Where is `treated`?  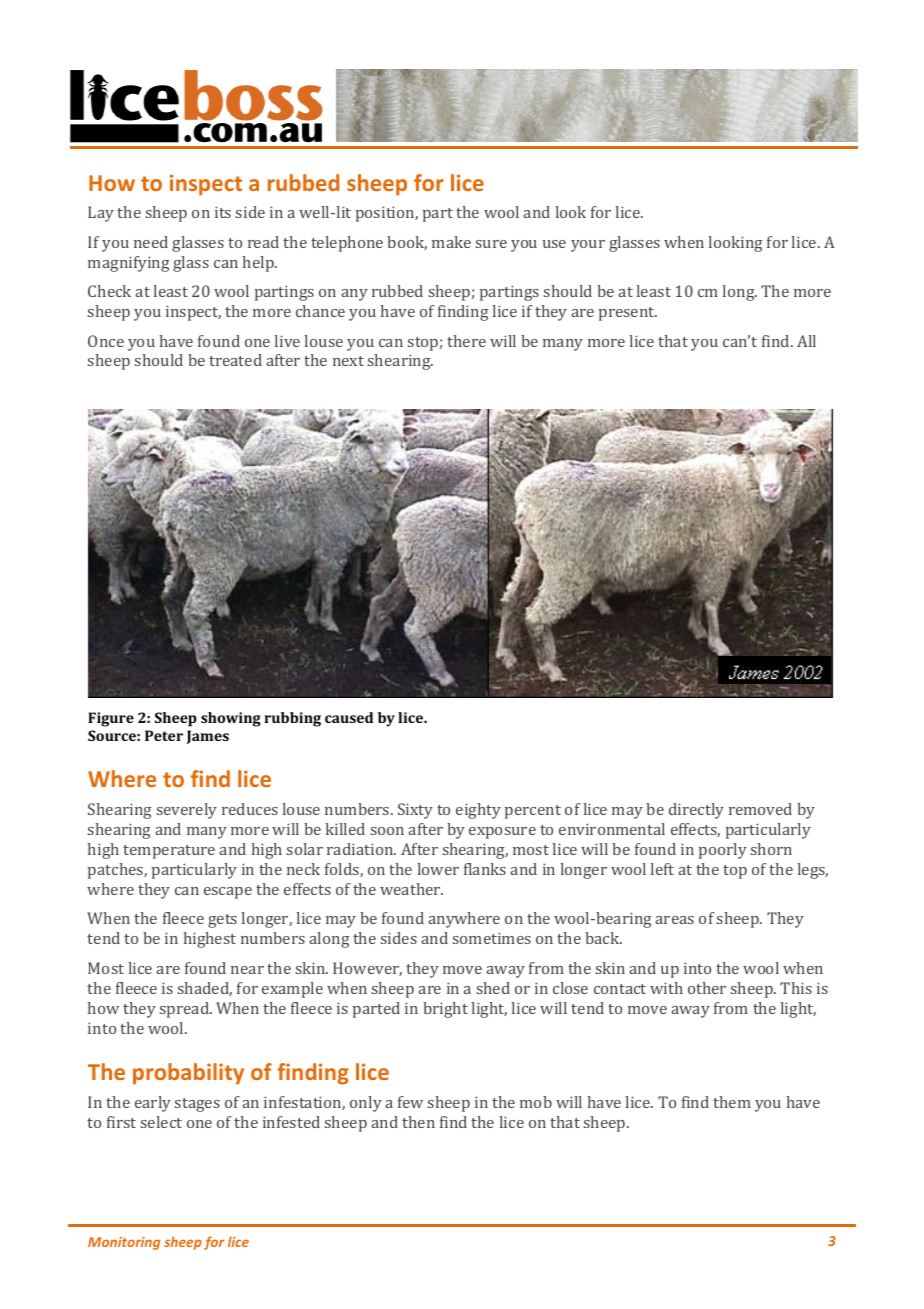 treated is located at coordinates (235, 360).
